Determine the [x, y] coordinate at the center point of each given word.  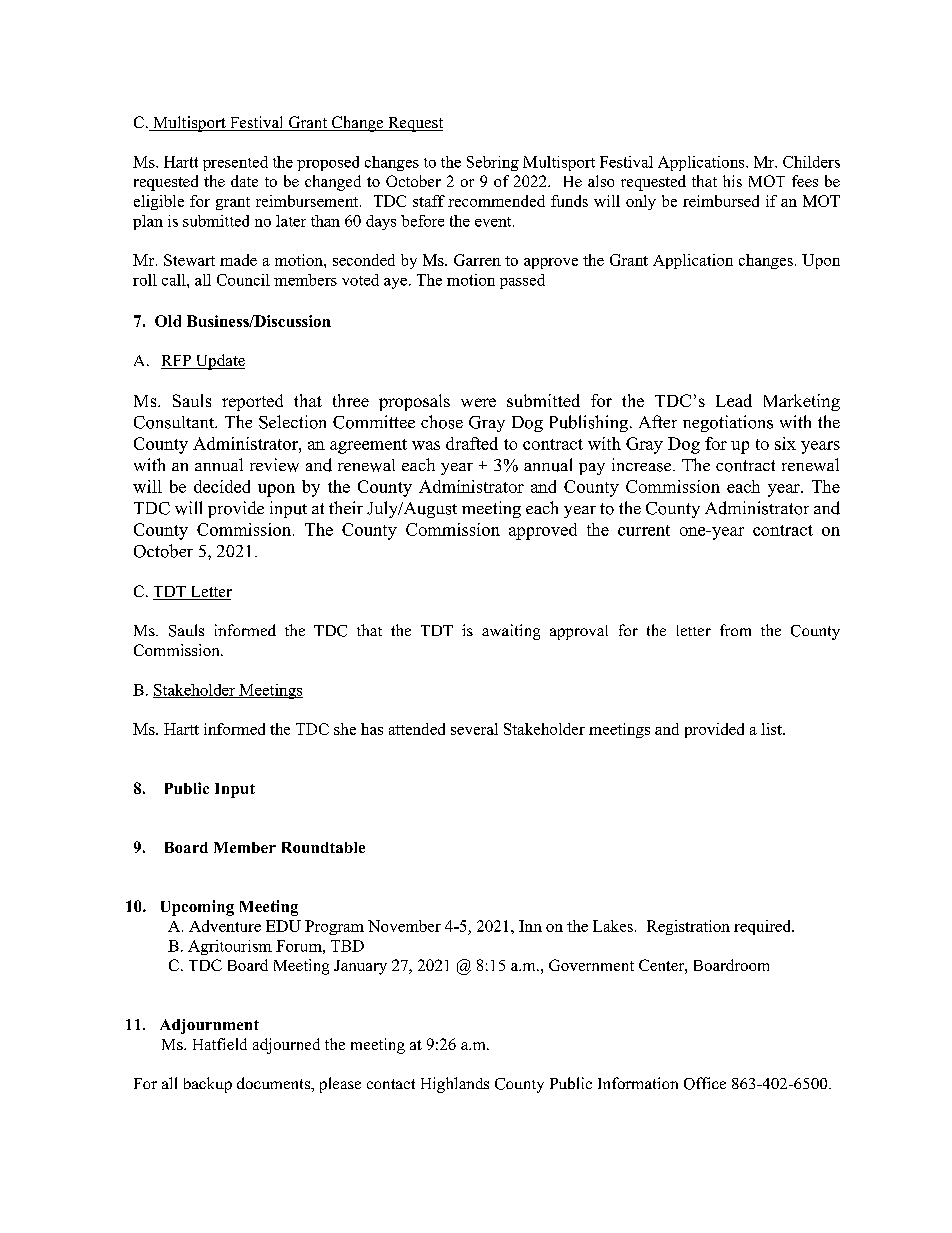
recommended [496, 201]
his [732, 181]
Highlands [455, 1085]
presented [235, 163]
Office [705, 1083]
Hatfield [220, 1044]
